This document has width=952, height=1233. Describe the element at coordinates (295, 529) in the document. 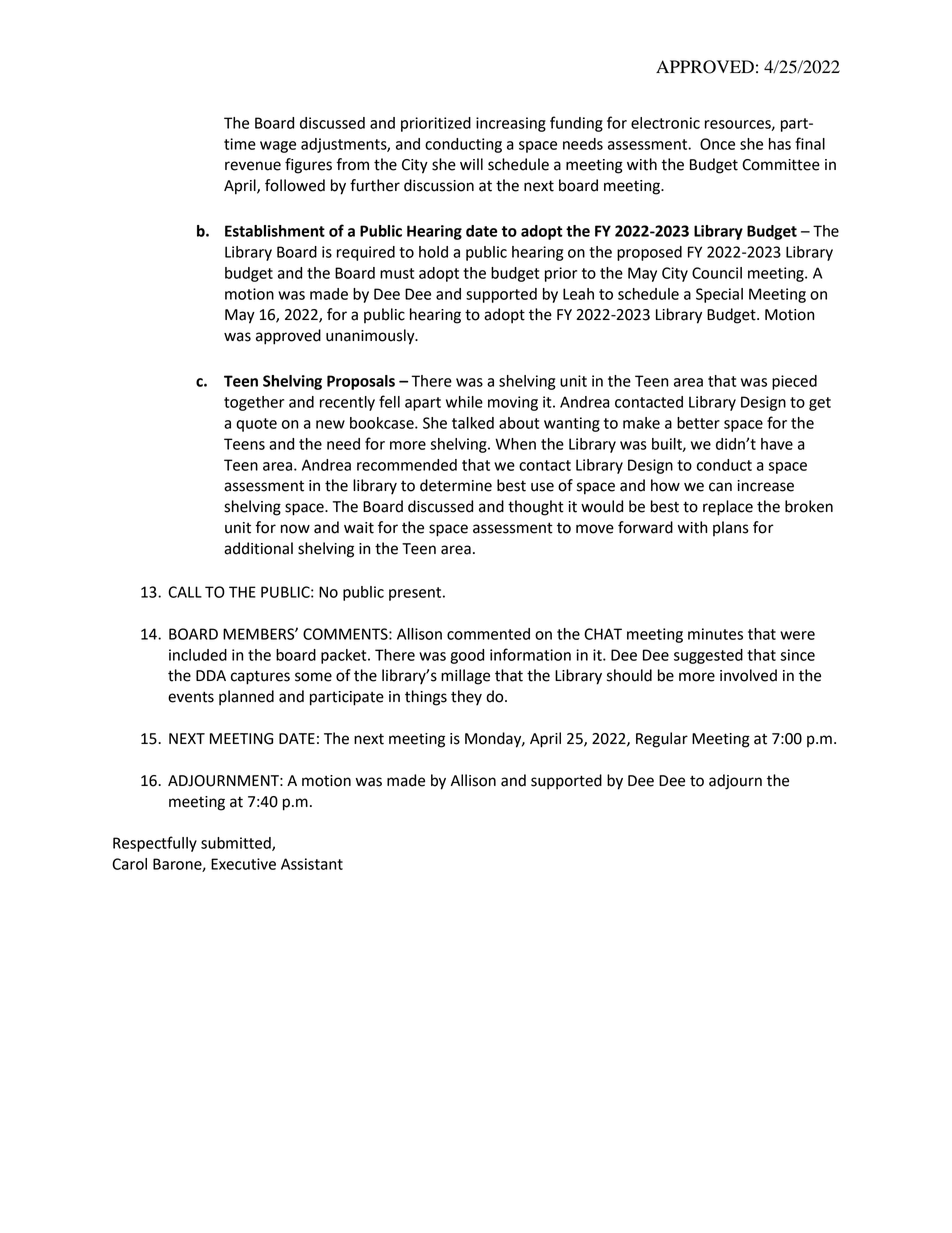

I see `now` at that location.
